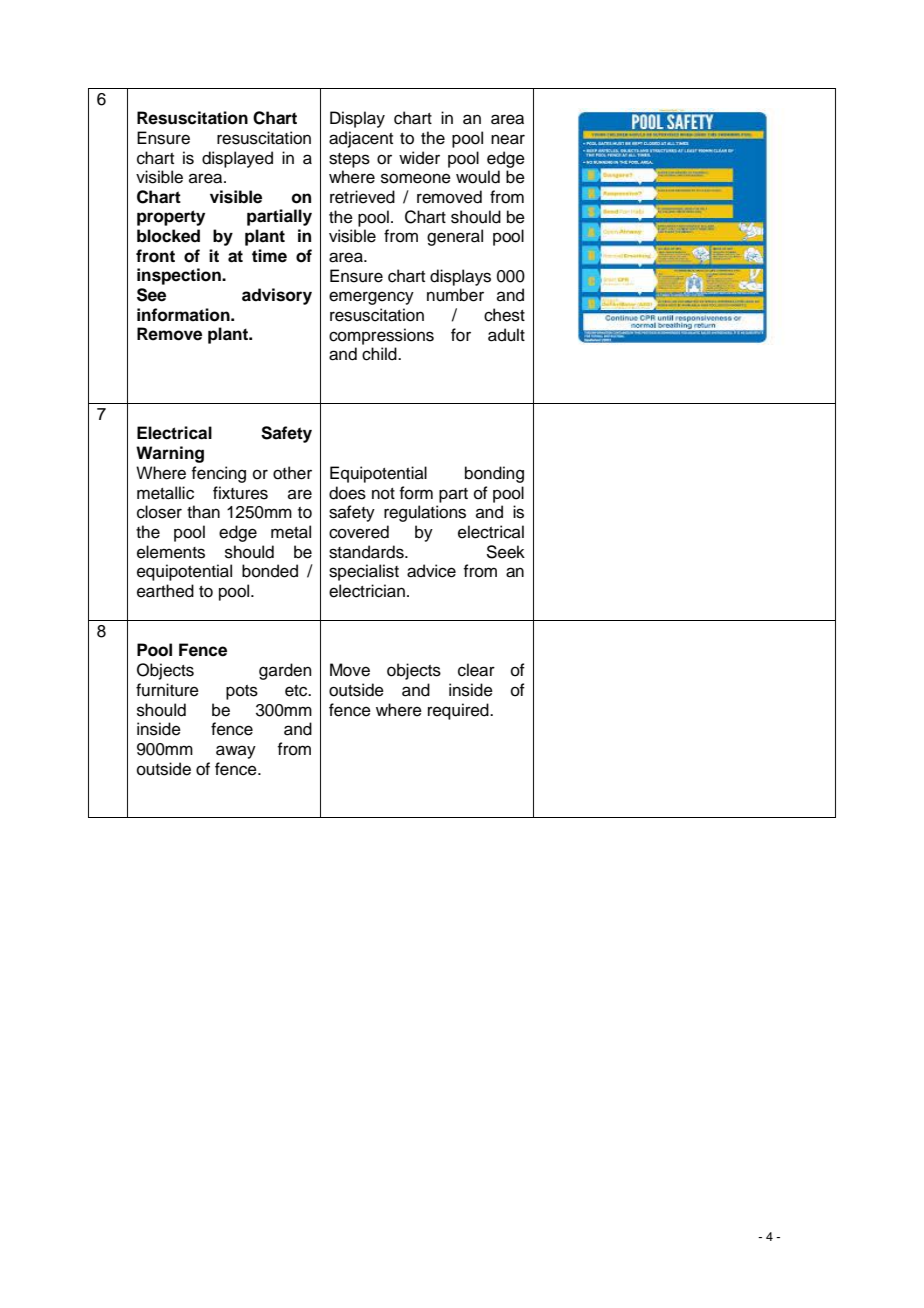  Describe the element at coordinates (171, 218) in the screenshot. I see `property` at that location.
